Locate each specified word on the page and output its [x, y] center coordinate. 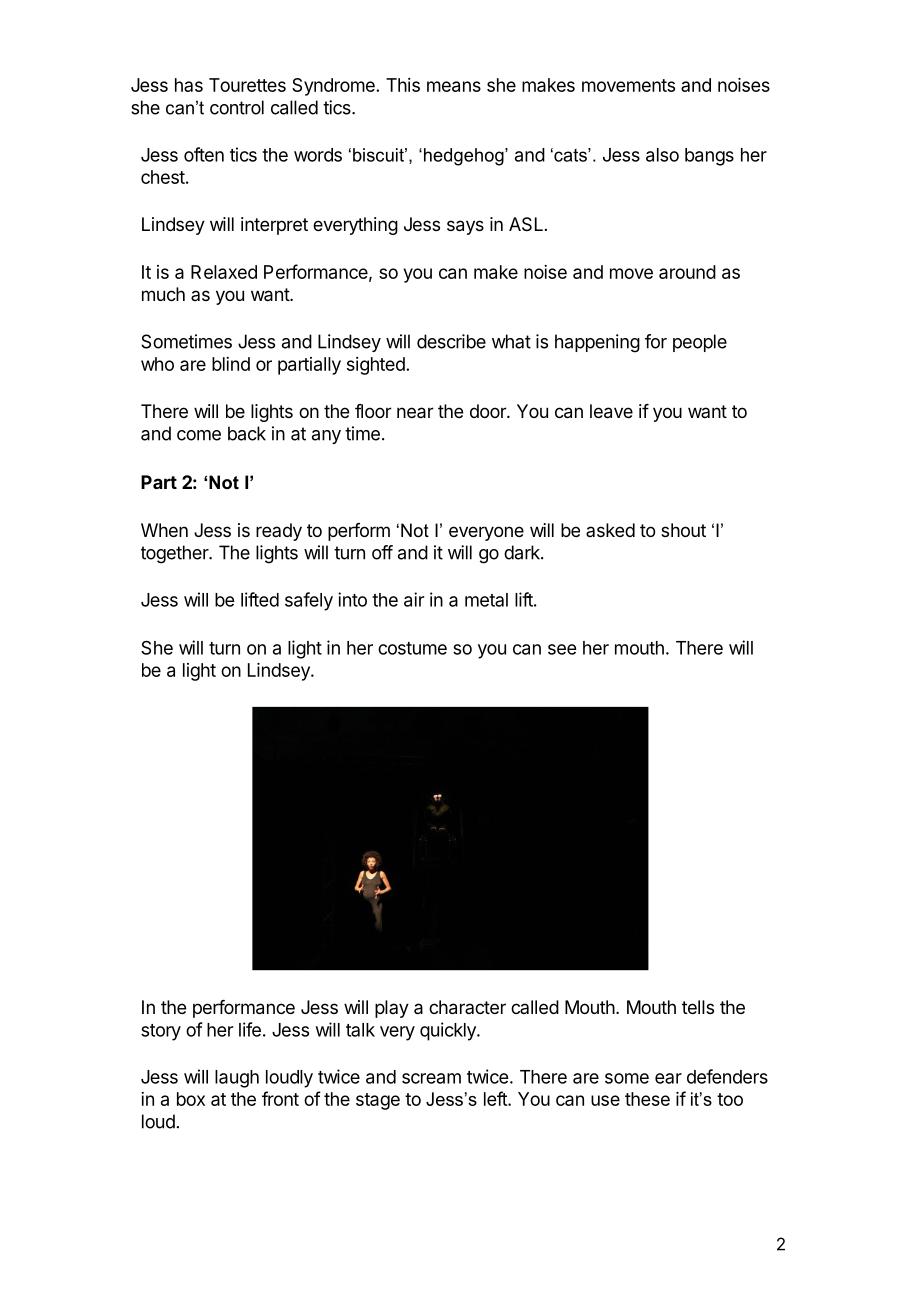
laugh [237, 1079]
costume [412, 648]
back [247, 433]
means [454, 86]
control [237, 107]
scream [431, 1078]
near [415, 413]
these [647, 1099]
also [662, 155]
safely [309, 601]
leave [611, 411]
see [562, 649]
